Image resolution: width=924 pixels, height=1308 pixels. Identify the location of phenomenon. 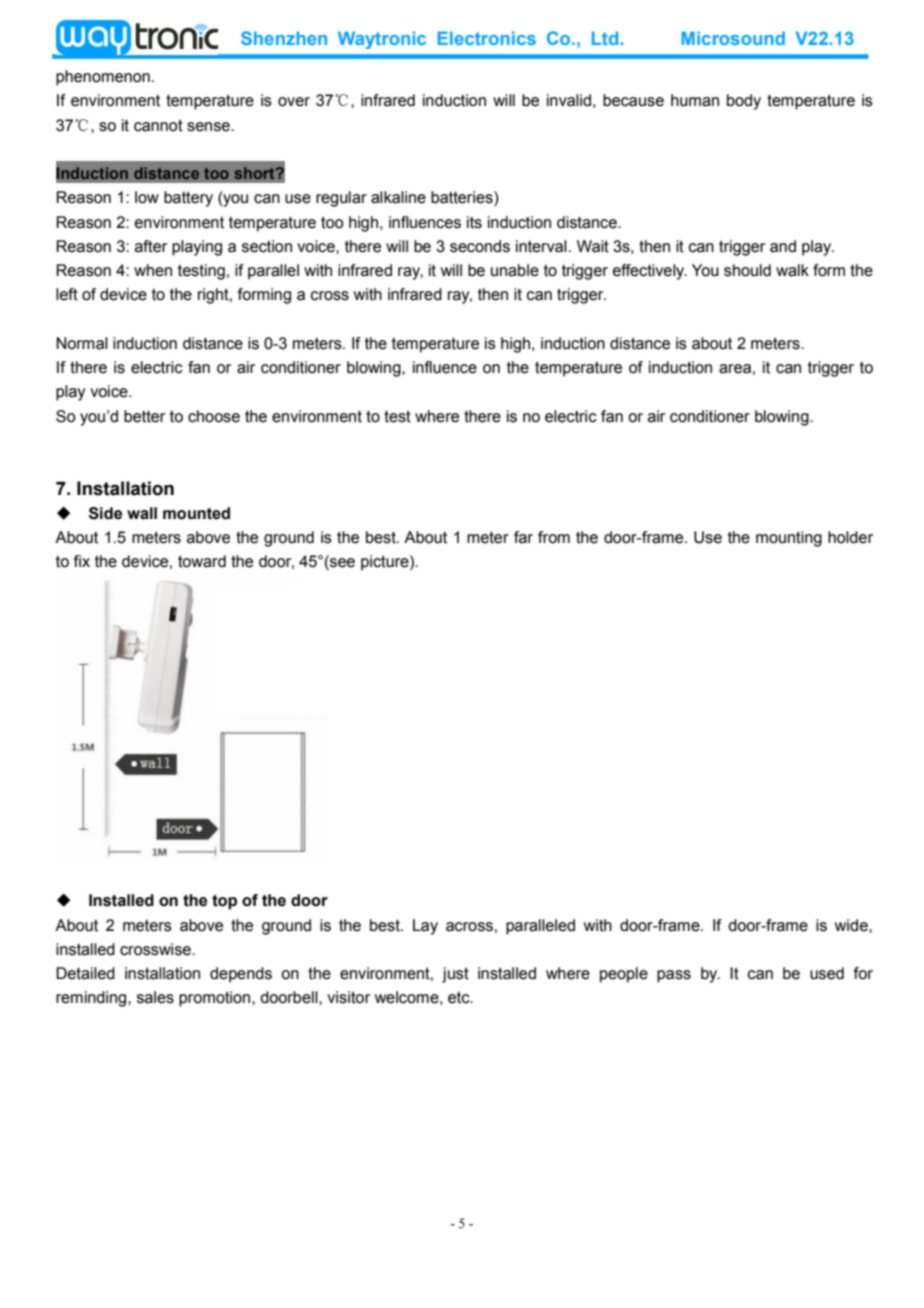
(103, 78).
